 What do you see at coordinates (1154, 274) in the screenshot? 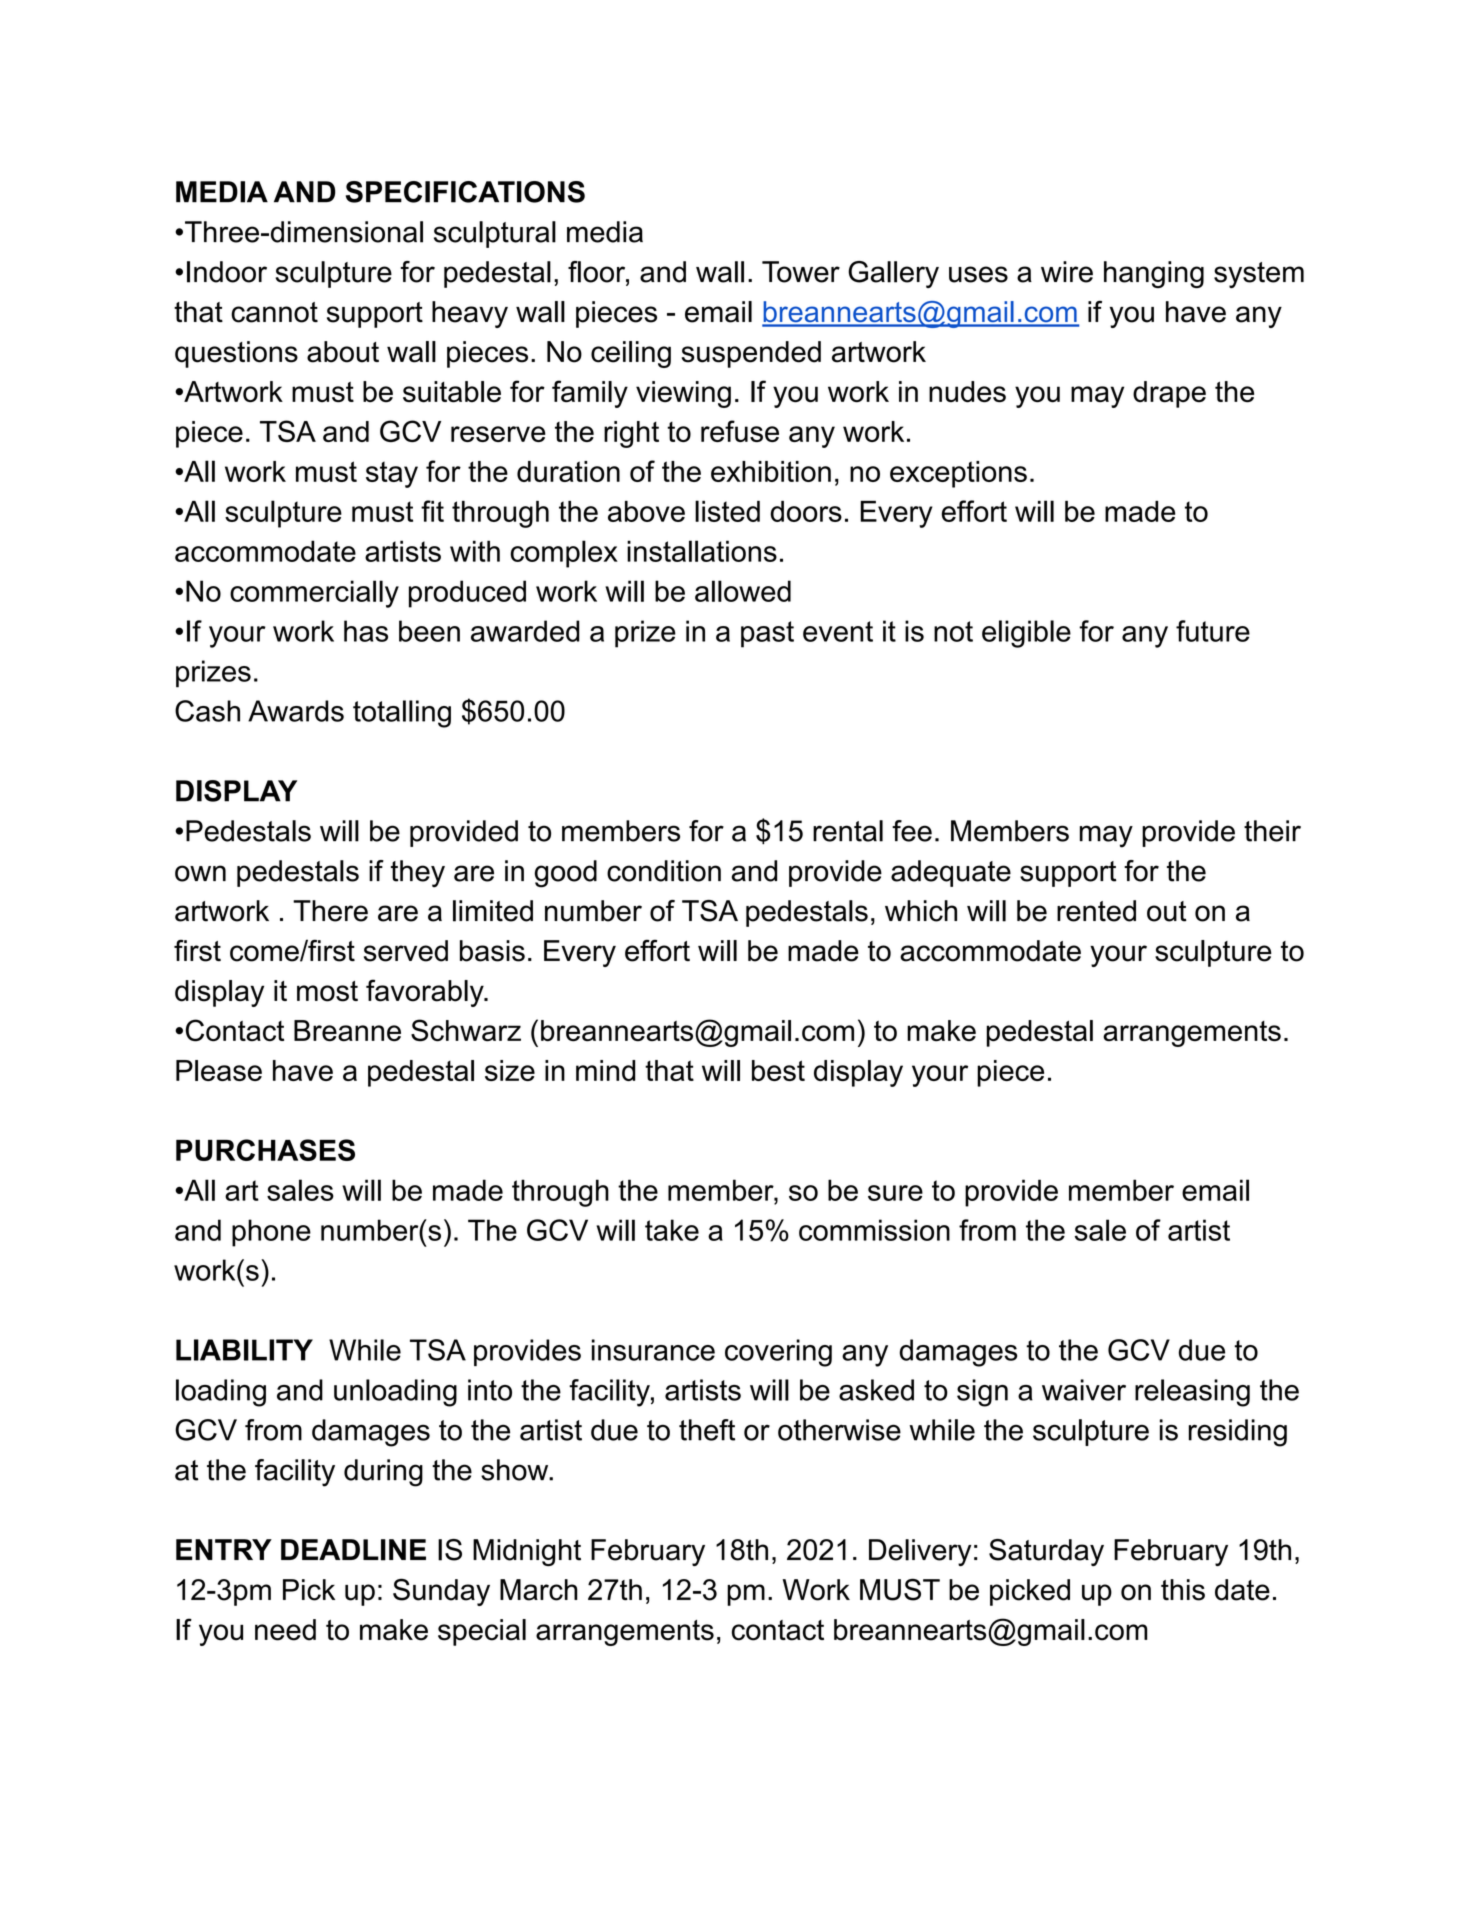
I see `hanging` at bounding box center [1154, 274].
